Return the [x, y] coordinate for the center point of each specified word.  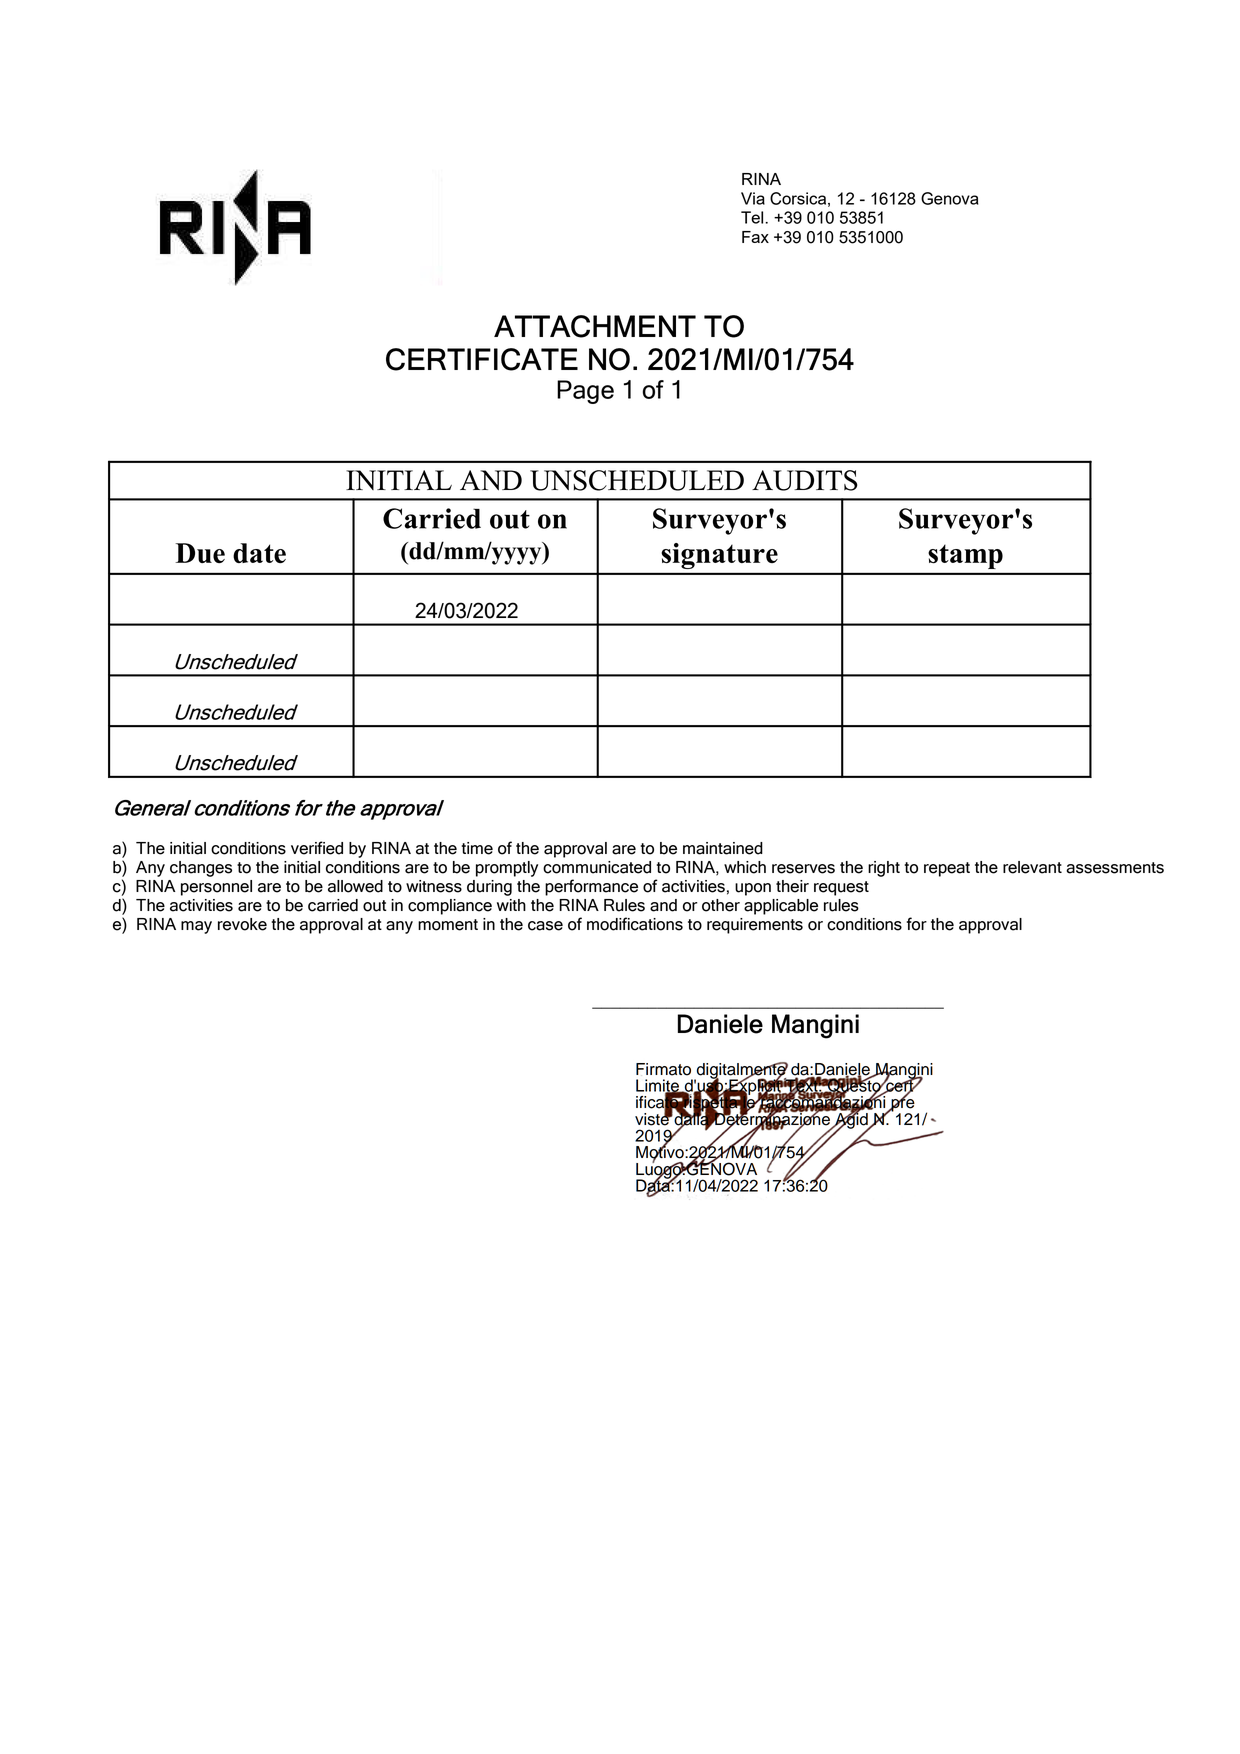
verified [317, 848]
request [841, 888]
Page [585, 392]
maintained [723, 848]
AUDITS [805, 480]
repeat [947, 869]
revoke [242, 924]
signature [720, 556]
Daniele [720, 1024]
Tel [753, 217]
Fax [755, 237]
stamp [965, 556]
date [259, 553]
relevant [1032, 867]
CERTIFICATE [482, 359]
